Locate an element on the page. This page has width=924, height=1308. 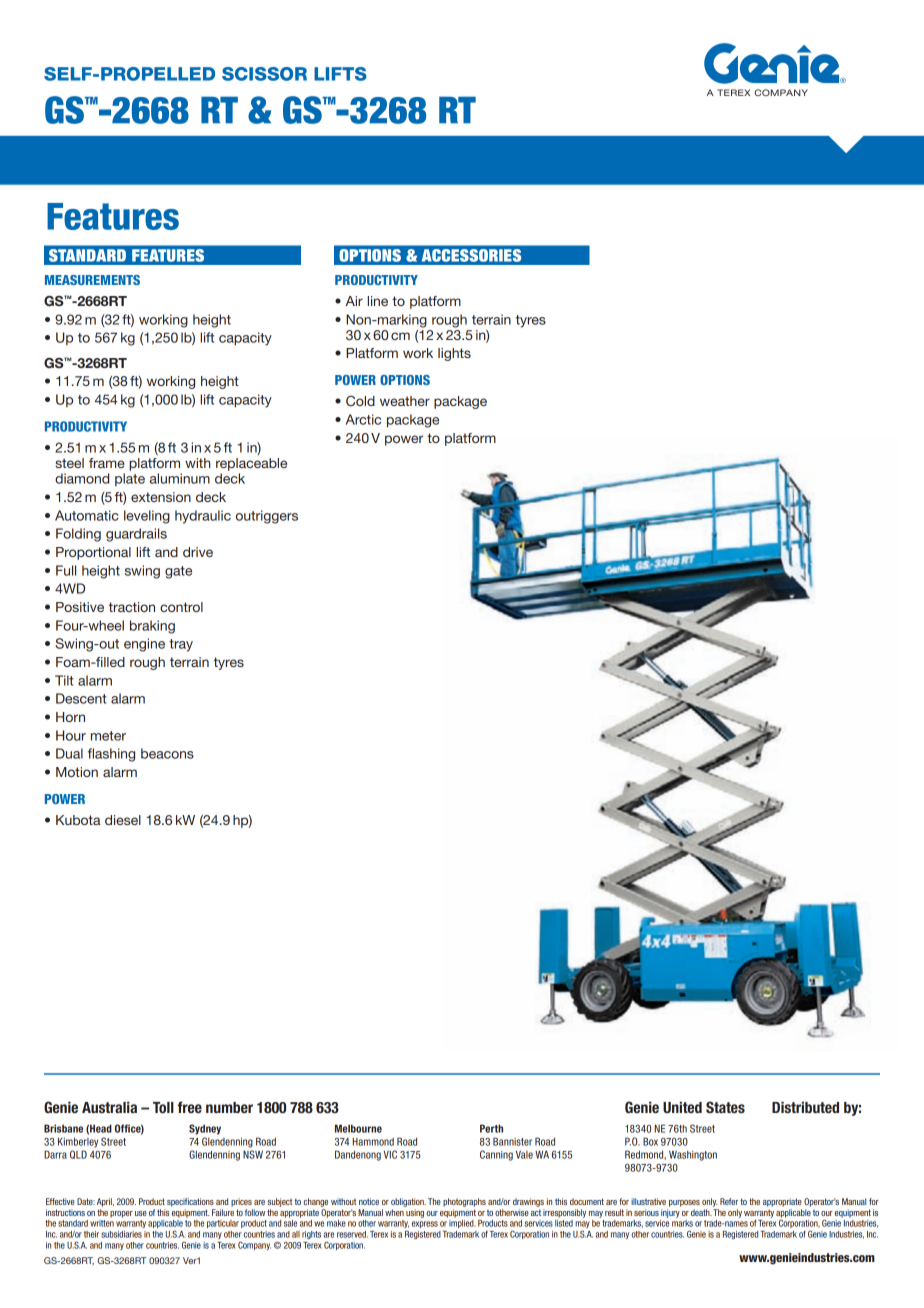
ACCESSORIES is located at coordinates (471, 255).
